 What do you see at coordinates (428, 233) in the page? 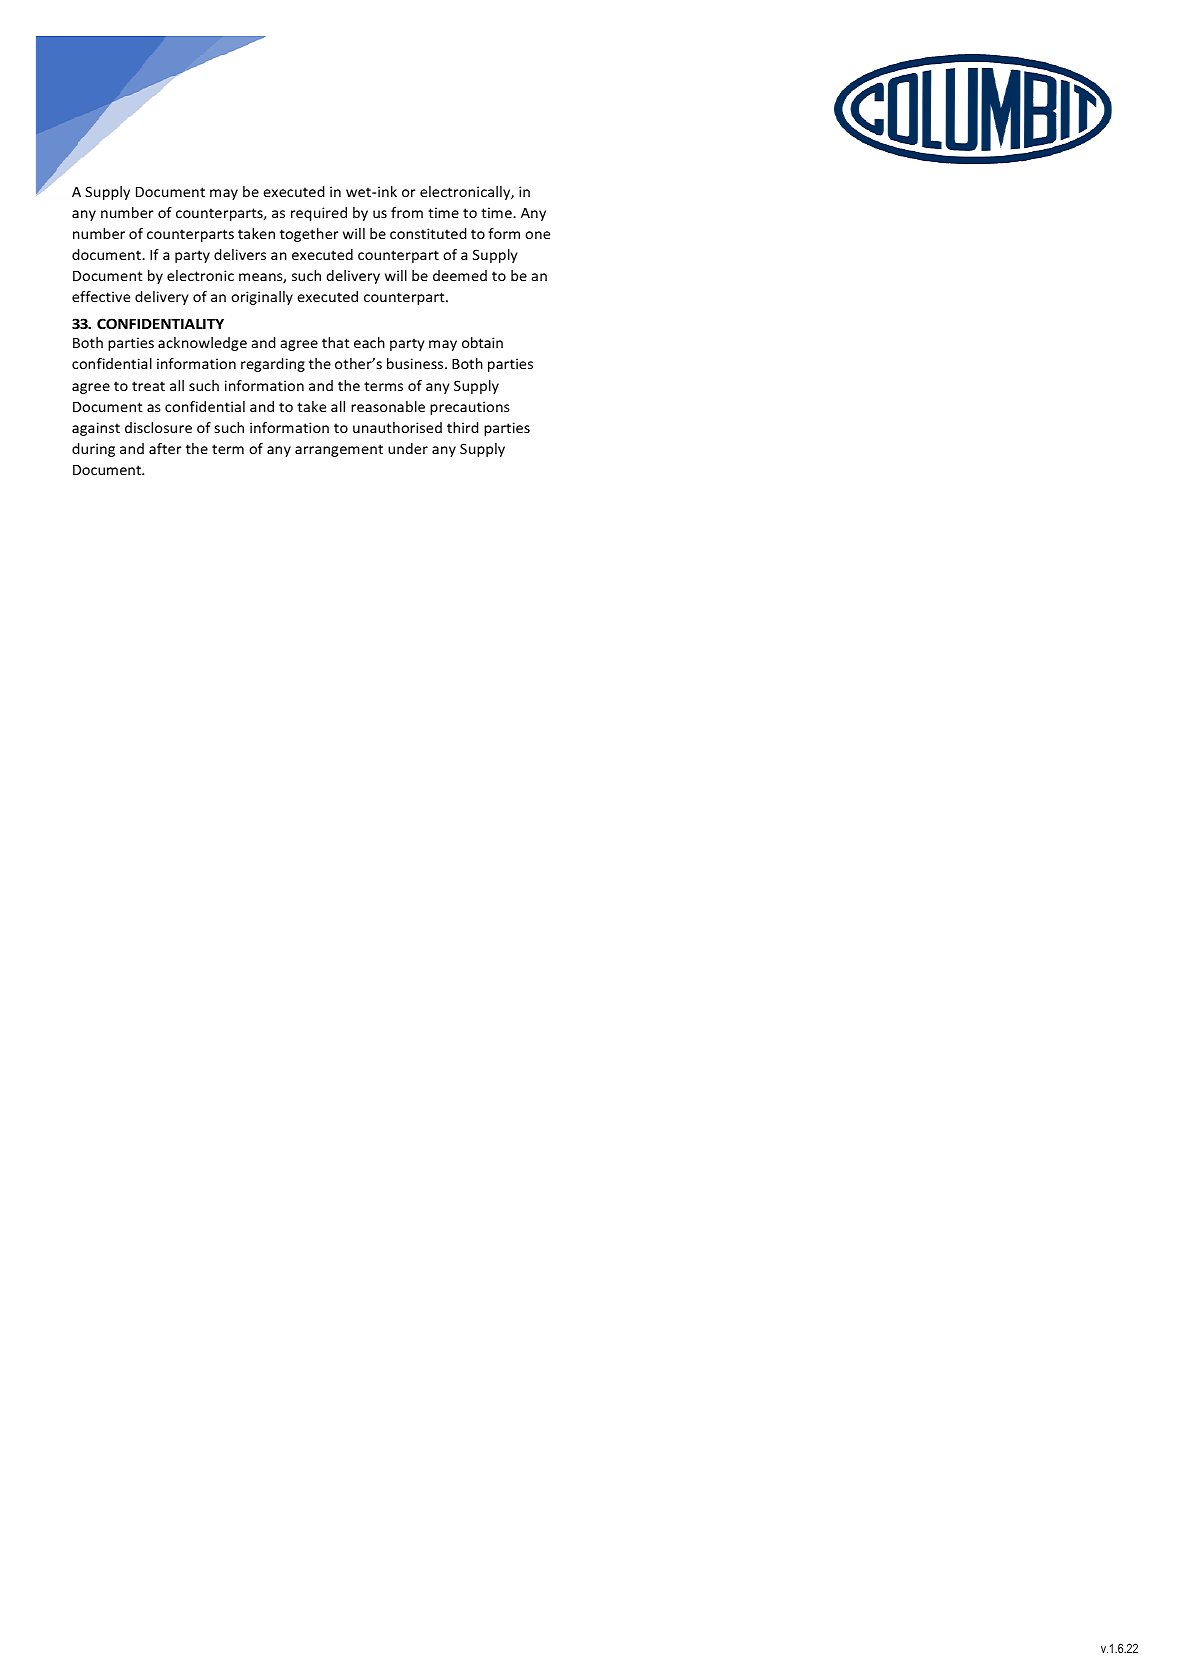
I see `constituted` at bounding box center [428, 233].
